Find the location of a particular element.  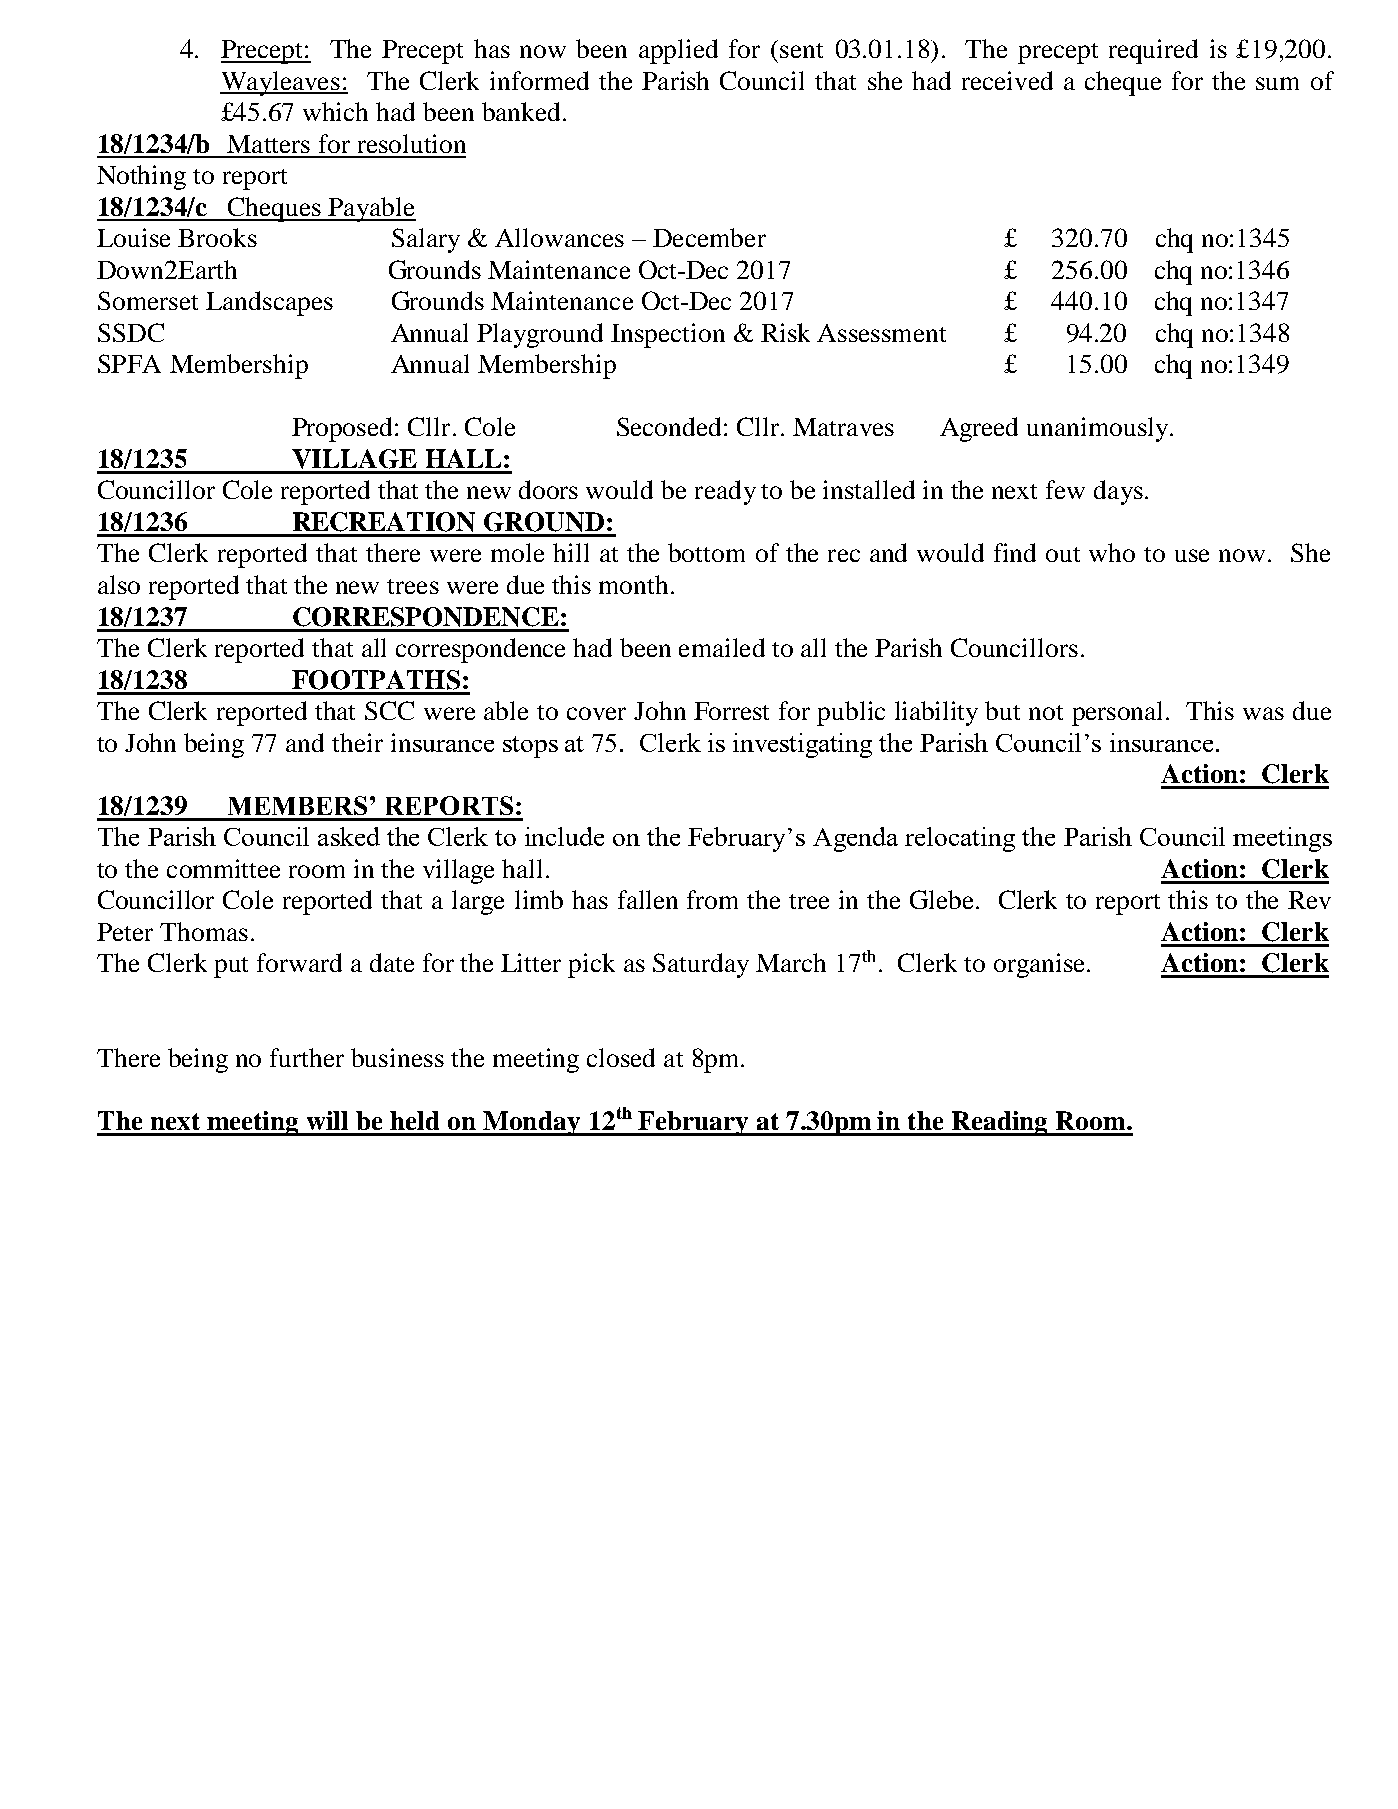

investigating is located at coordinates (802, 745).
